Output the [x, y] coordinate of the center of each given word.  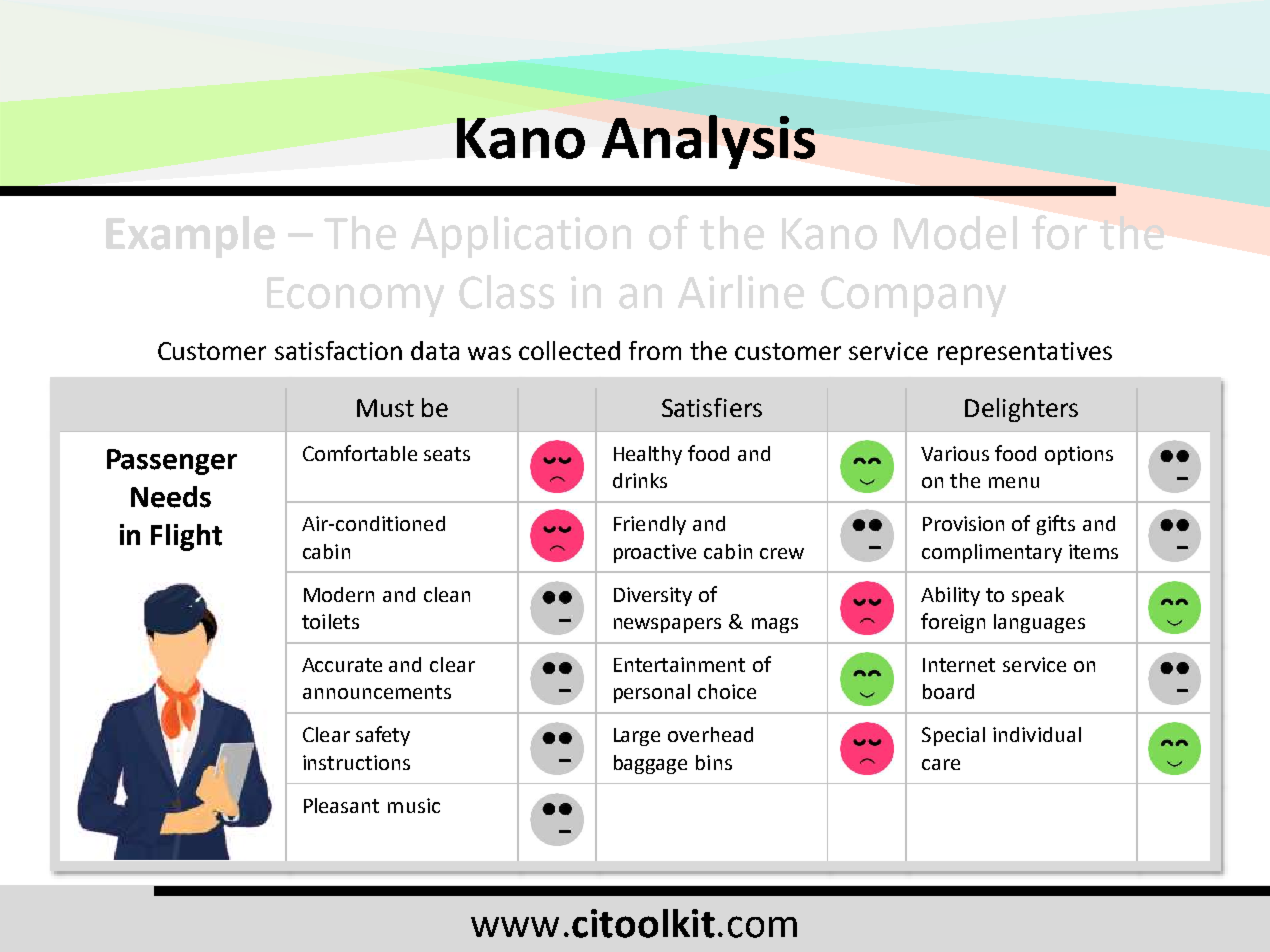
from [655, 350]
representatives [1025, 353]
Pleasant [341, 805]
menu [1014, 482]
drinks [640, 480]
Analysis [708, 142]
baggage [650, 764]
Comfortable [360, 453]
